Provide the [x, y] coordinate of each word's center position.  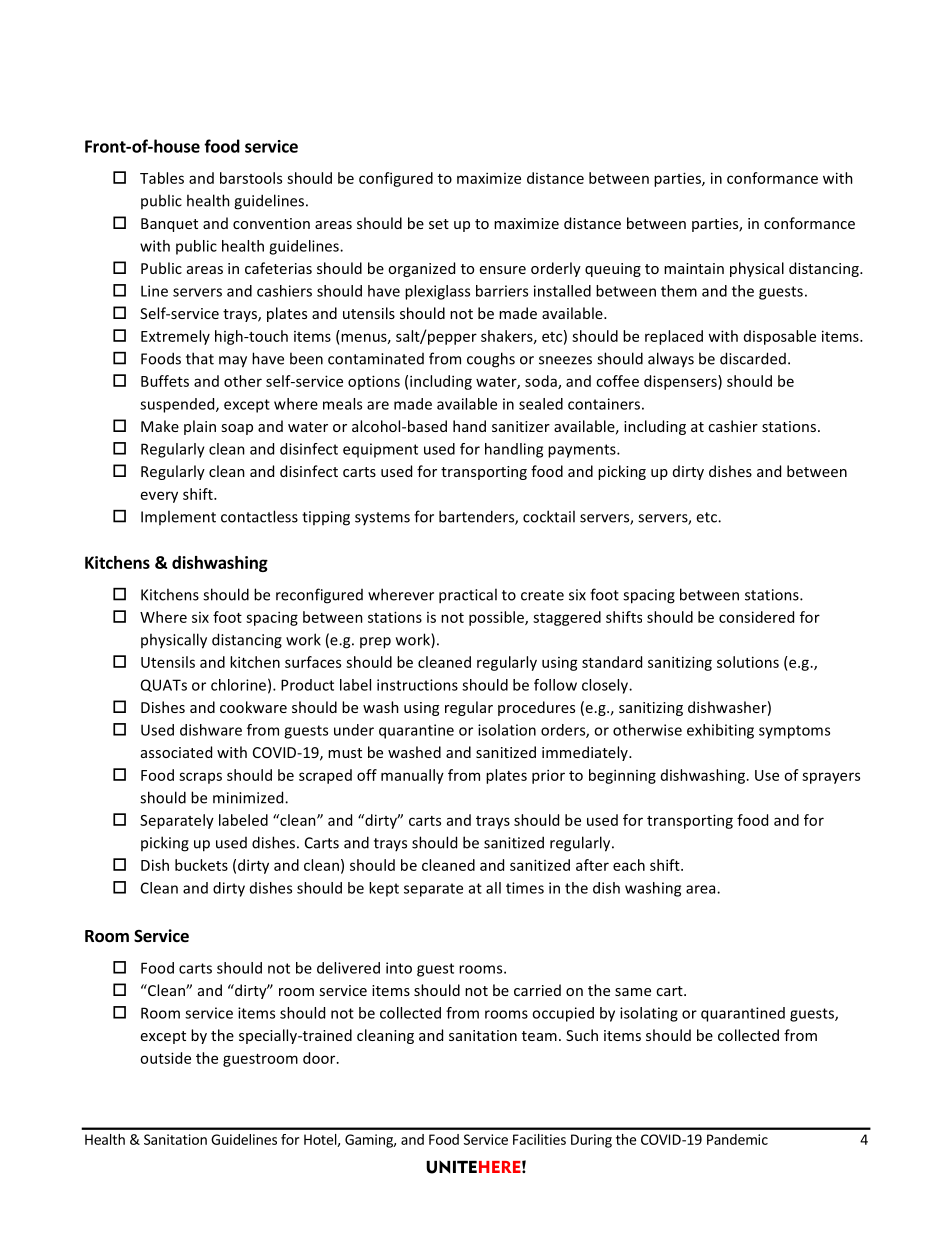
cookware [253, 707]
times [525, 888]
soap [237, 429]
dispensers [681, 382]
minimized [249, 797]
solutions [748, 662]
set [439, 224]
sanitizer [521, 426]
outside [165, 1058]
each [629, 865]
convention [271, 223]
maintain [694, 268]
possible [497, 618]
